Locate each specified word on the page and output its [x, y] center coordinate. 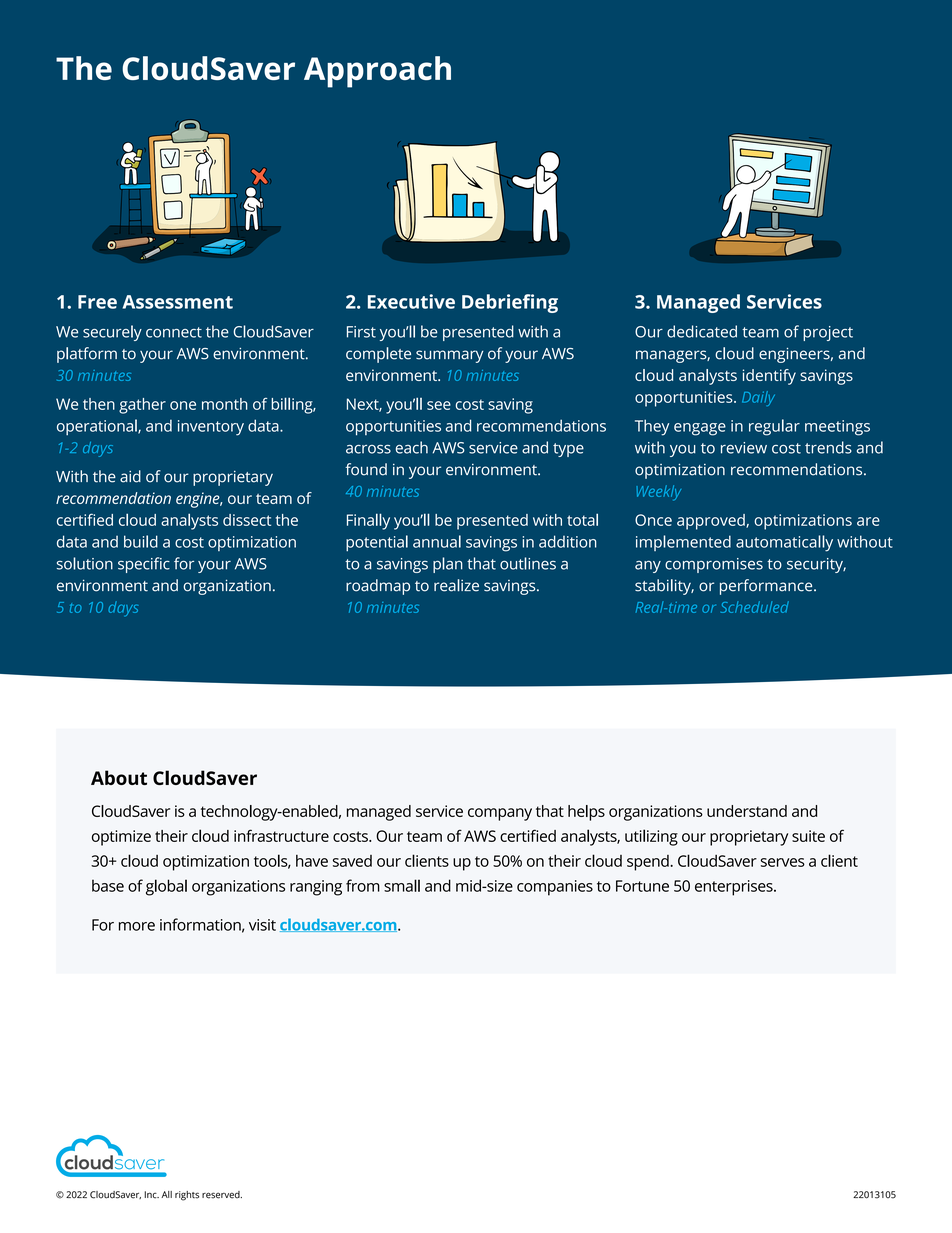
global [166, 887]
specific [144, 565]
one [183, 405]
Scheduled [755, 607]
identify [769, 377]
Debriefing [510, 303]
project [828, 333]
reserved [222, 1195]
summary [449, 356]
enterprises [735, 888]
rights [187, 1196]
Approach [377, 72]
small [402, 885]
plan [448, 565]
